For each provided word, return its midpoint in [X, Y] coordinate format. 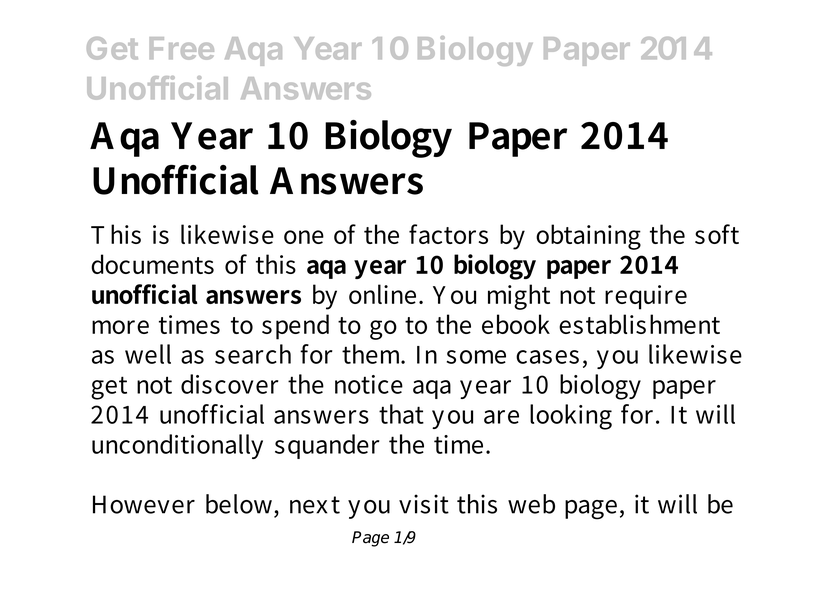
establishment [639, 324]
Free [181, 48]
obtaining [588, 237]
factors [448, 234]
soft [717, 234]
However [144, 504]
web [531, 504]
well [148, 354]
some [476, 357]
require [646, 297]
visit [424, 504]
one [304, 237]
